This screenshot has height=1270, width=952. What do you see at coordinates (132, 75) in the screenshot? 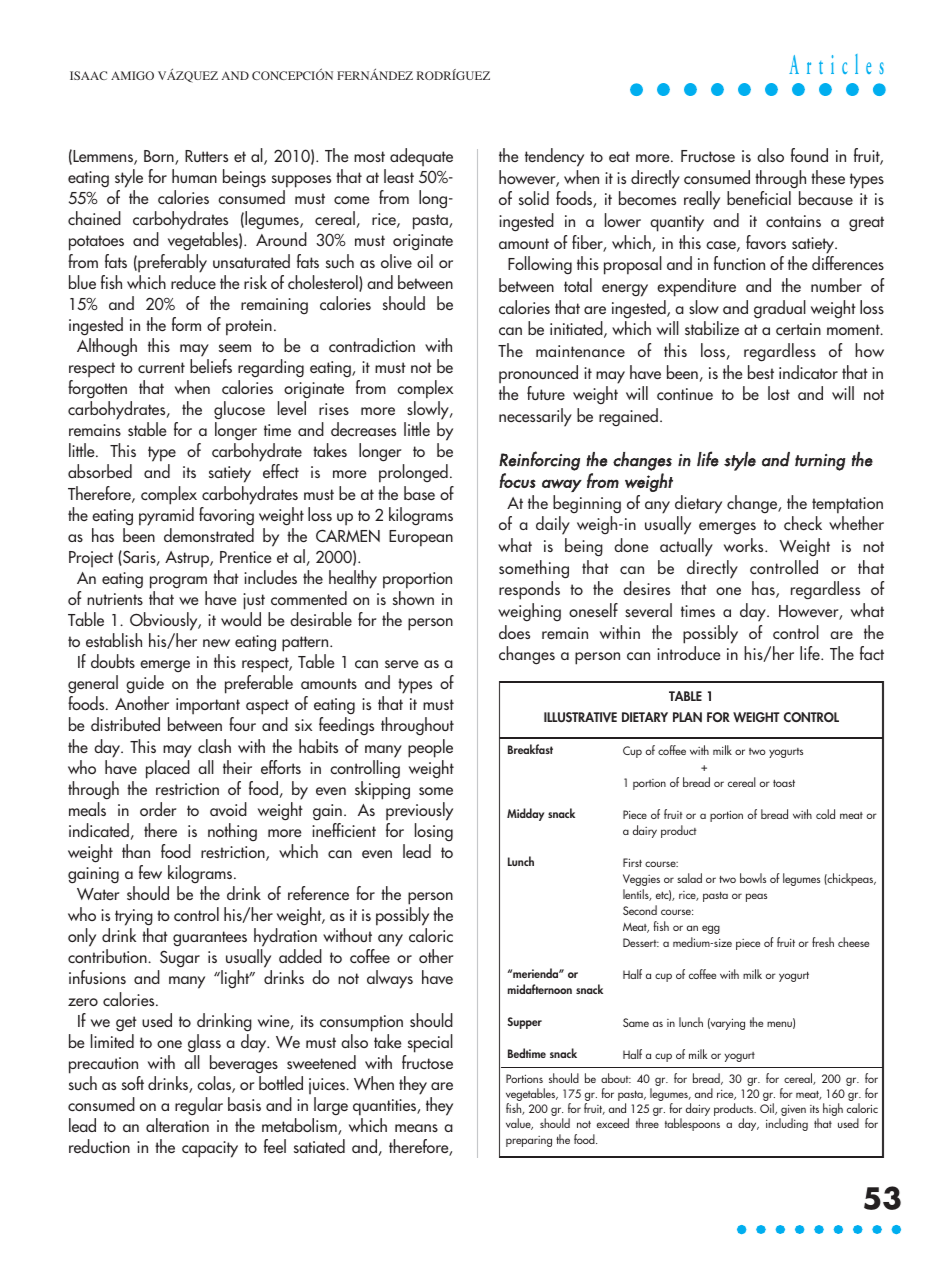
I see `AMIGO` at bounding box center [132, 75].
